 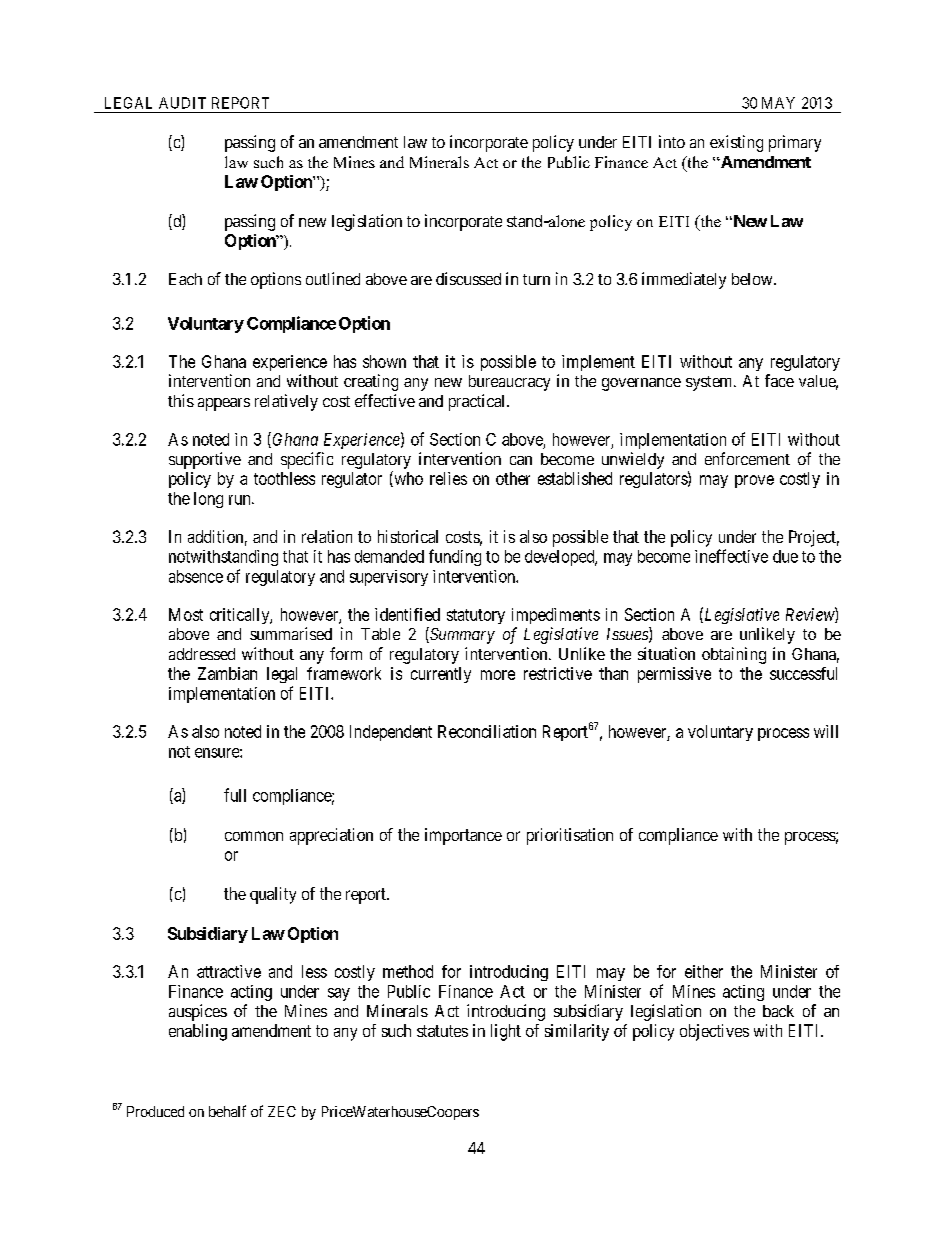 What do you see at coordinates (476, 616) in the image?
I see `statutory` at bounding box center [476, 616].
